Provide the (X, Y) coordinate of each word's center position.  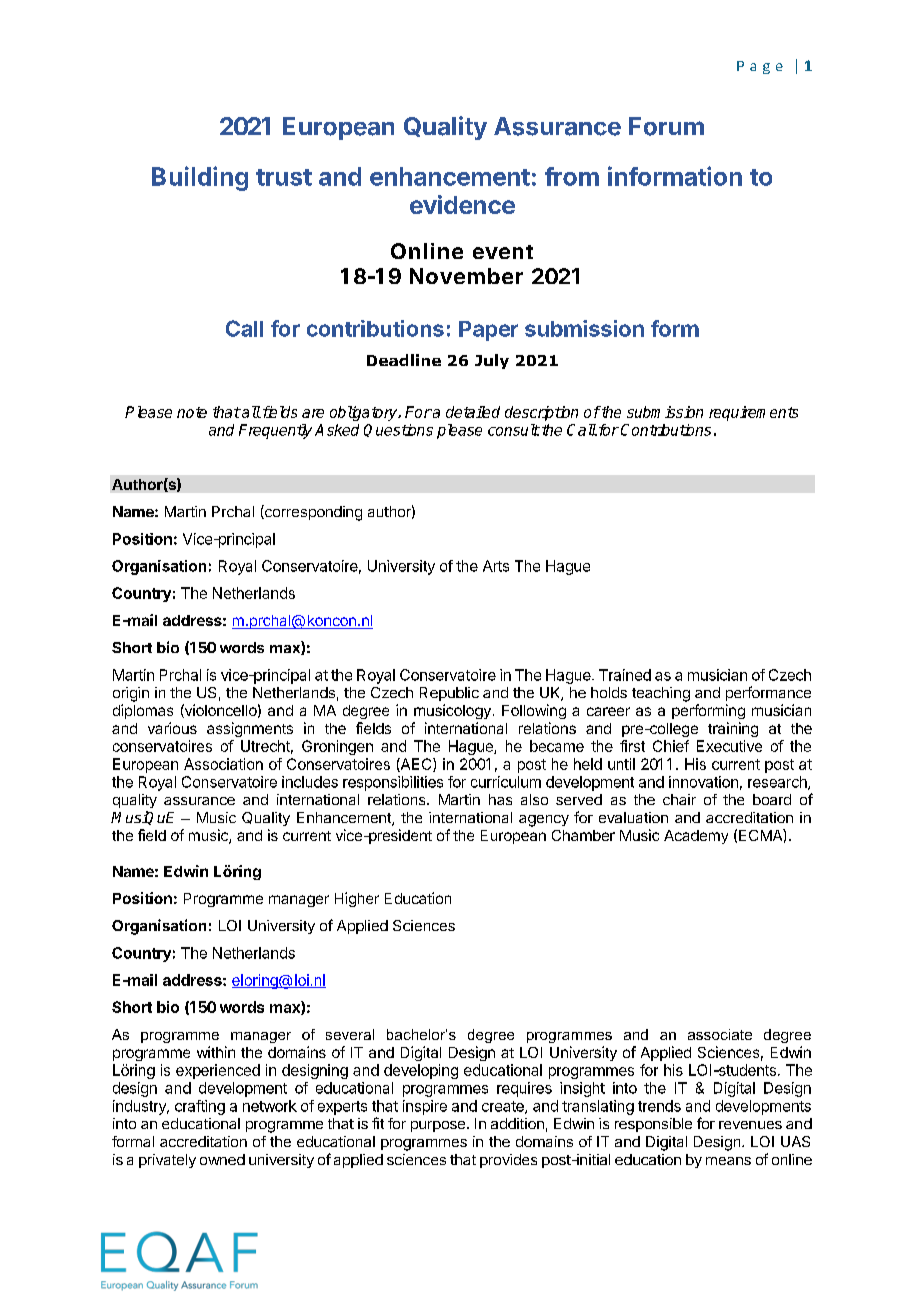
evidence (462, 204)
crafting (200, 1107)
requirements (753, 413)
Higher (357, 899)
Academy (696, 837)
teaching (661, 694)
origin (131, 694)
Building (200, 178)
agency (544, 821)
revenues (750, 1125)
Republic (449, 694)
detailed (473, 412)
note (192, 412)
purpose (438, 1126)
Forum (666, 126)
